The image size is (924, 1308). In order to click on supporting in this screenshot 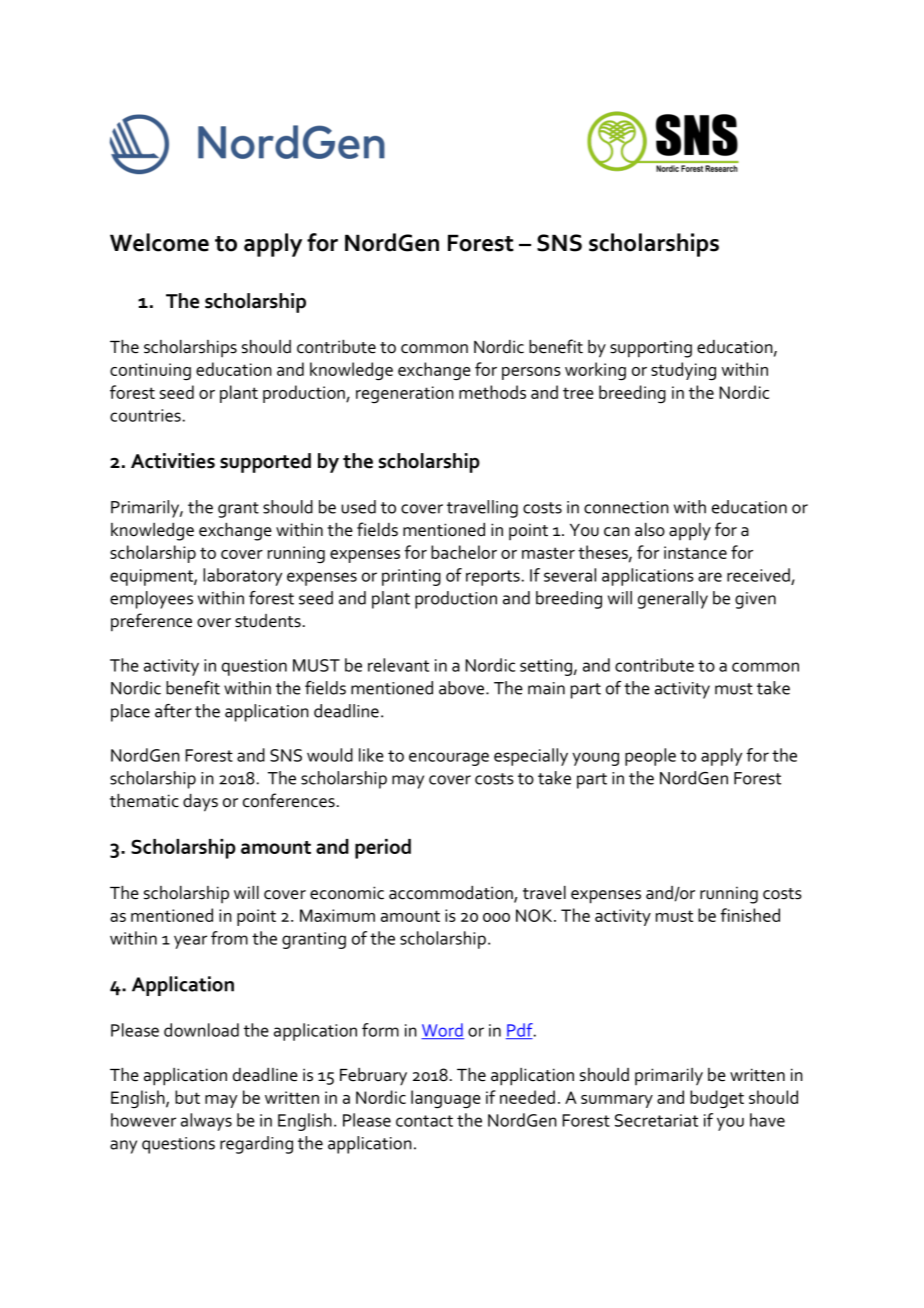, I will do `click(651, 349)`.
